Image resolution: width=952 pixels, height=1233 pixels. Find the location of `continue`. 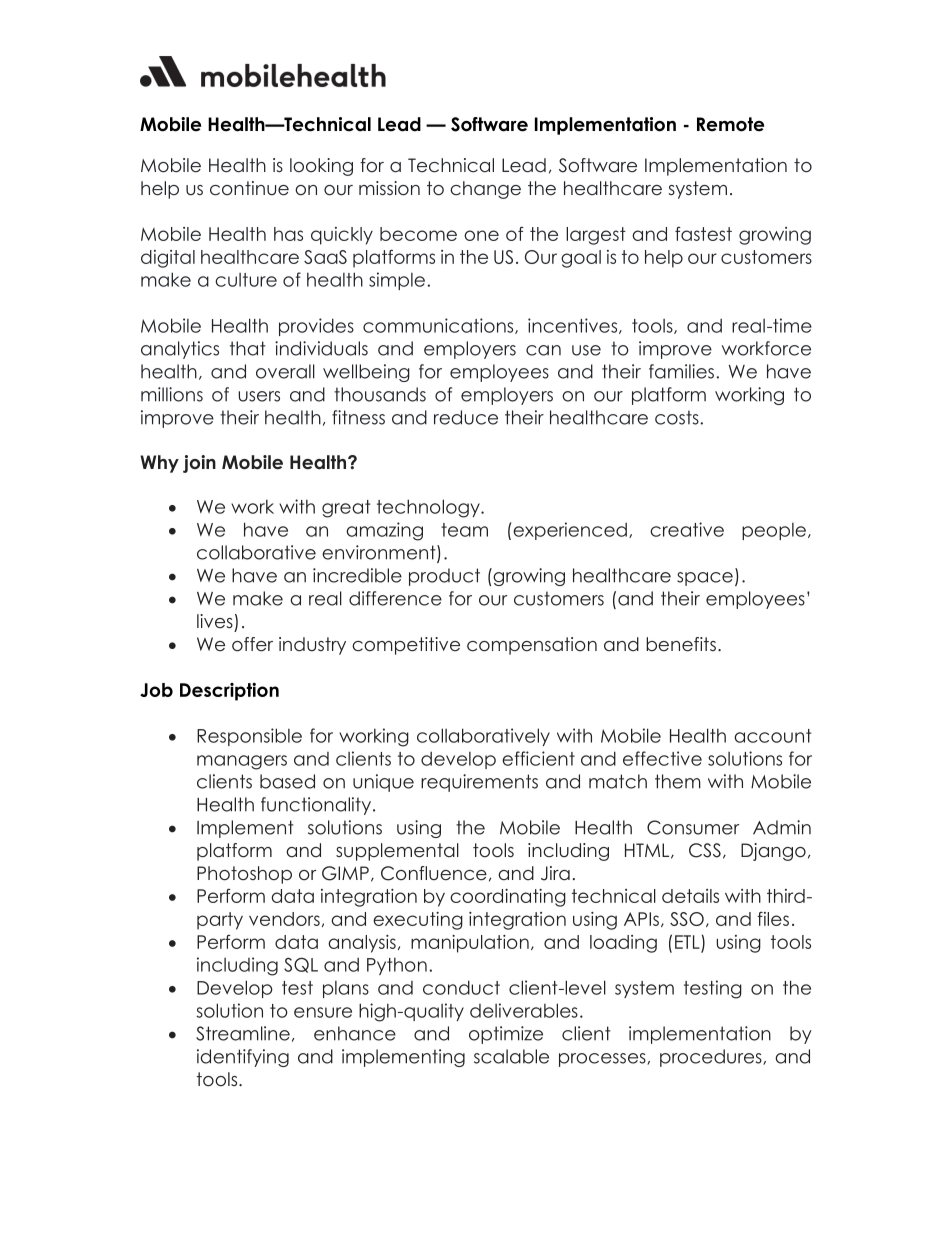

continue is located at coordinates (249, 188).
